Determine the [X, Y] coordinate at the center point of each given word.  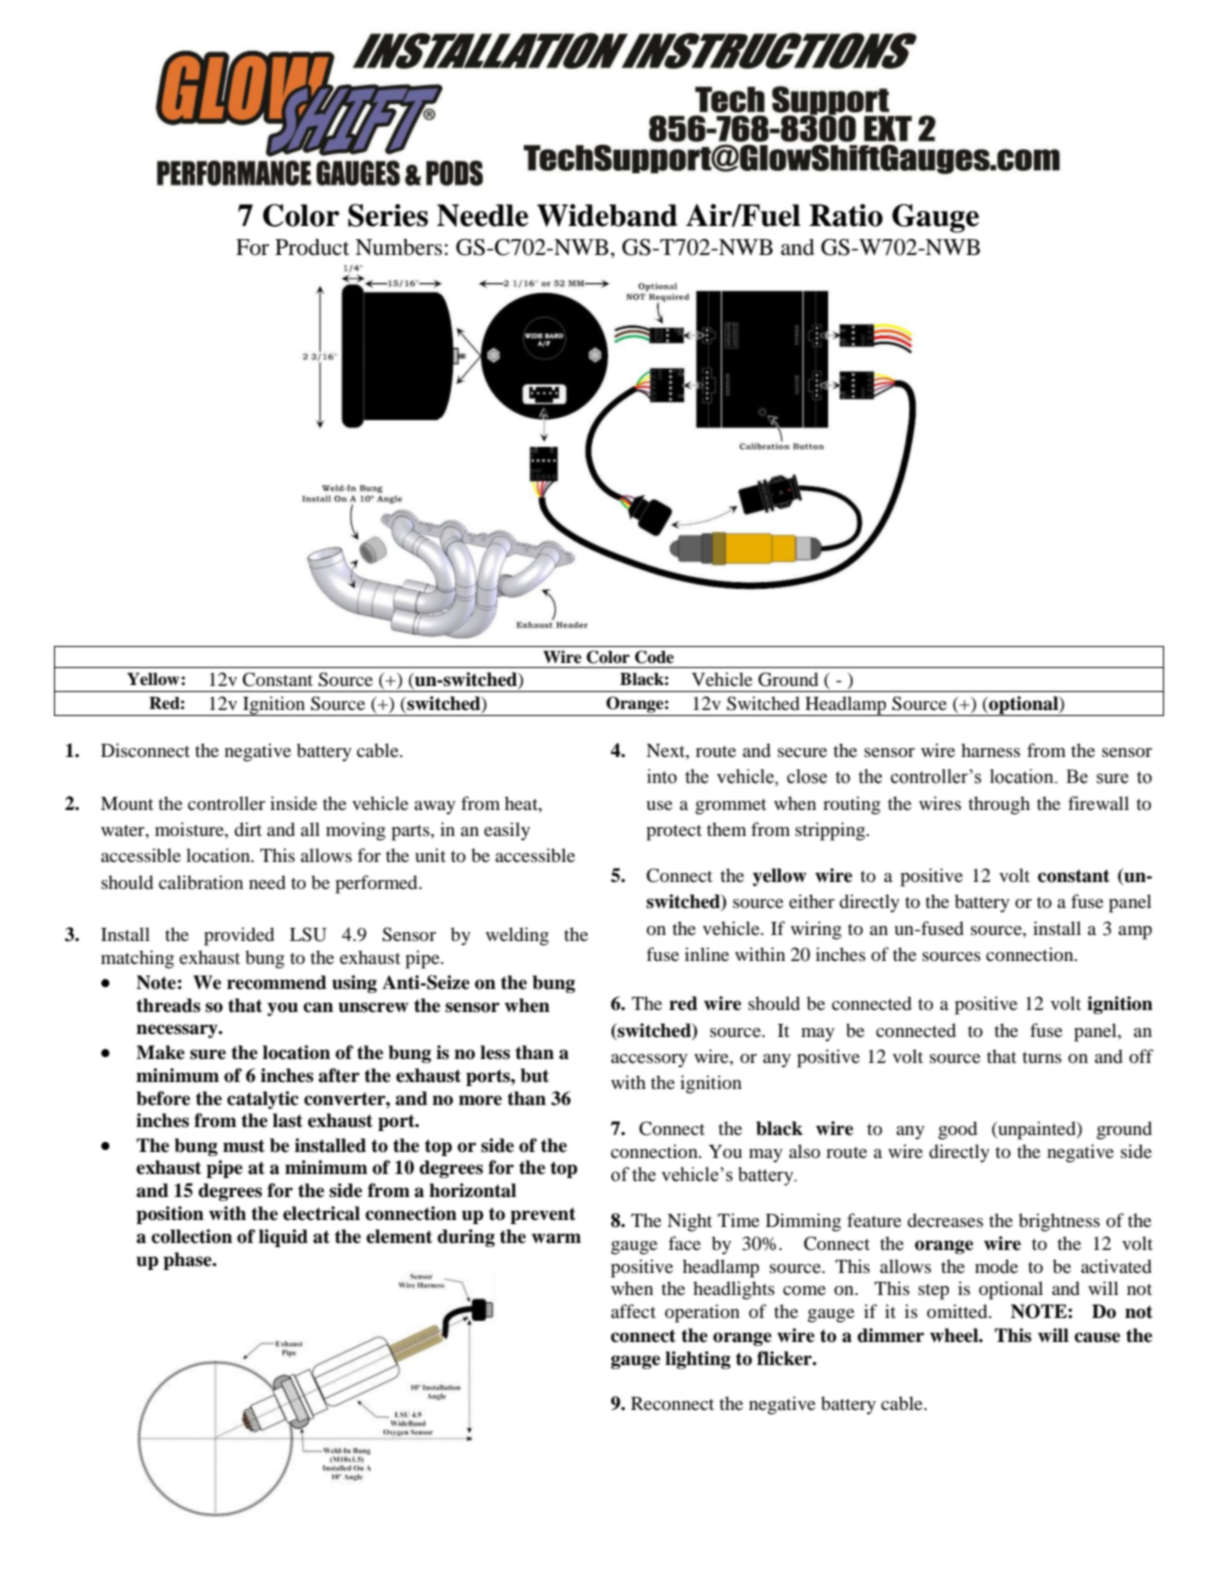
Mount [127, 803]
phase [188, 1261]
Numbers [398, 247]
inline [707, 954]
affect [633, 1311]
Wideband [607, 215]
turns [1042, 1057]
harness [990, 750]
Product [312, 247]
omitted [958, 1311]
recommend [277, 982]
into [662, 776]
